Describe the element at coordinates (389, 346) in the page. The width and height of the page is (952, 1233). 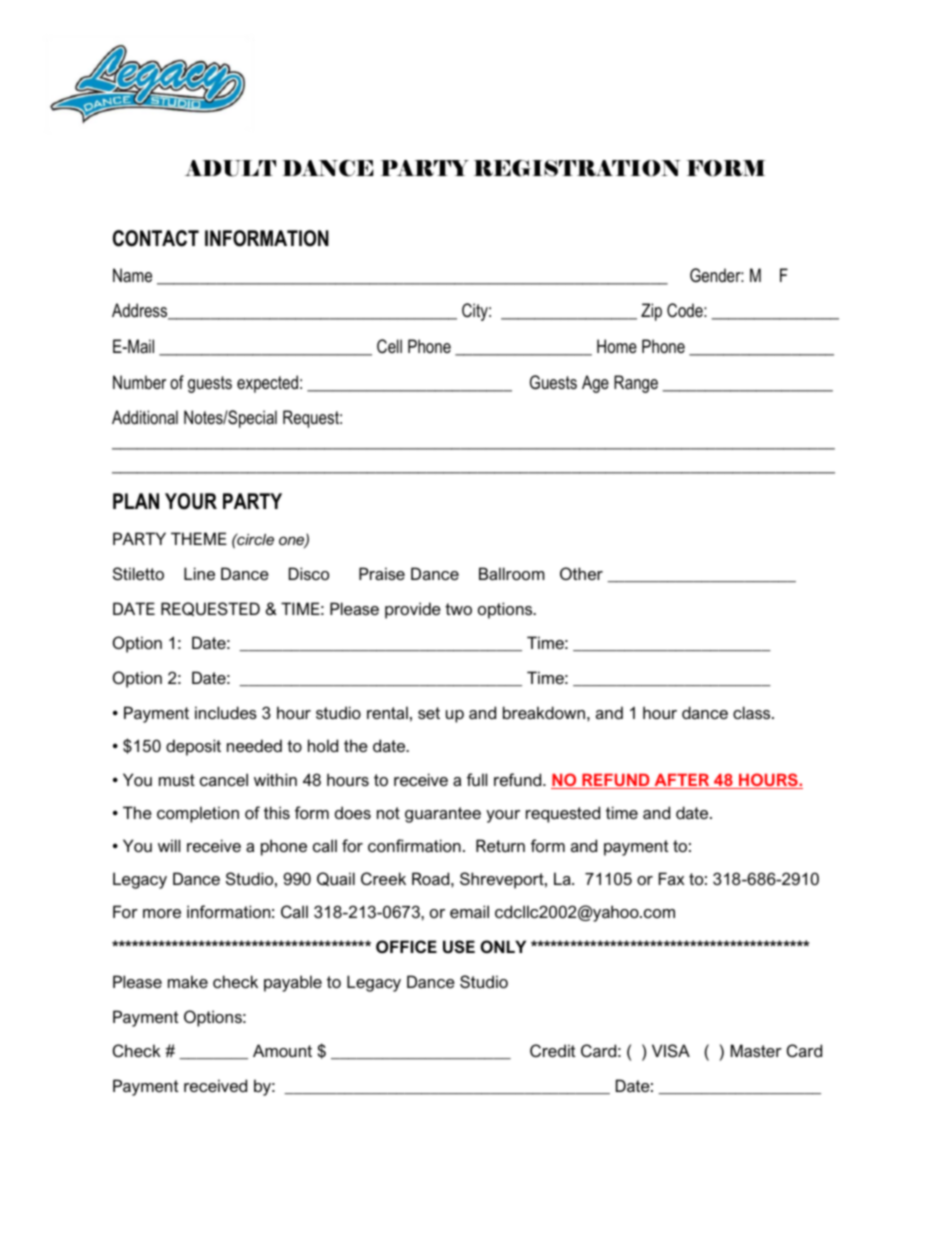
I see `Cell` at that location.
